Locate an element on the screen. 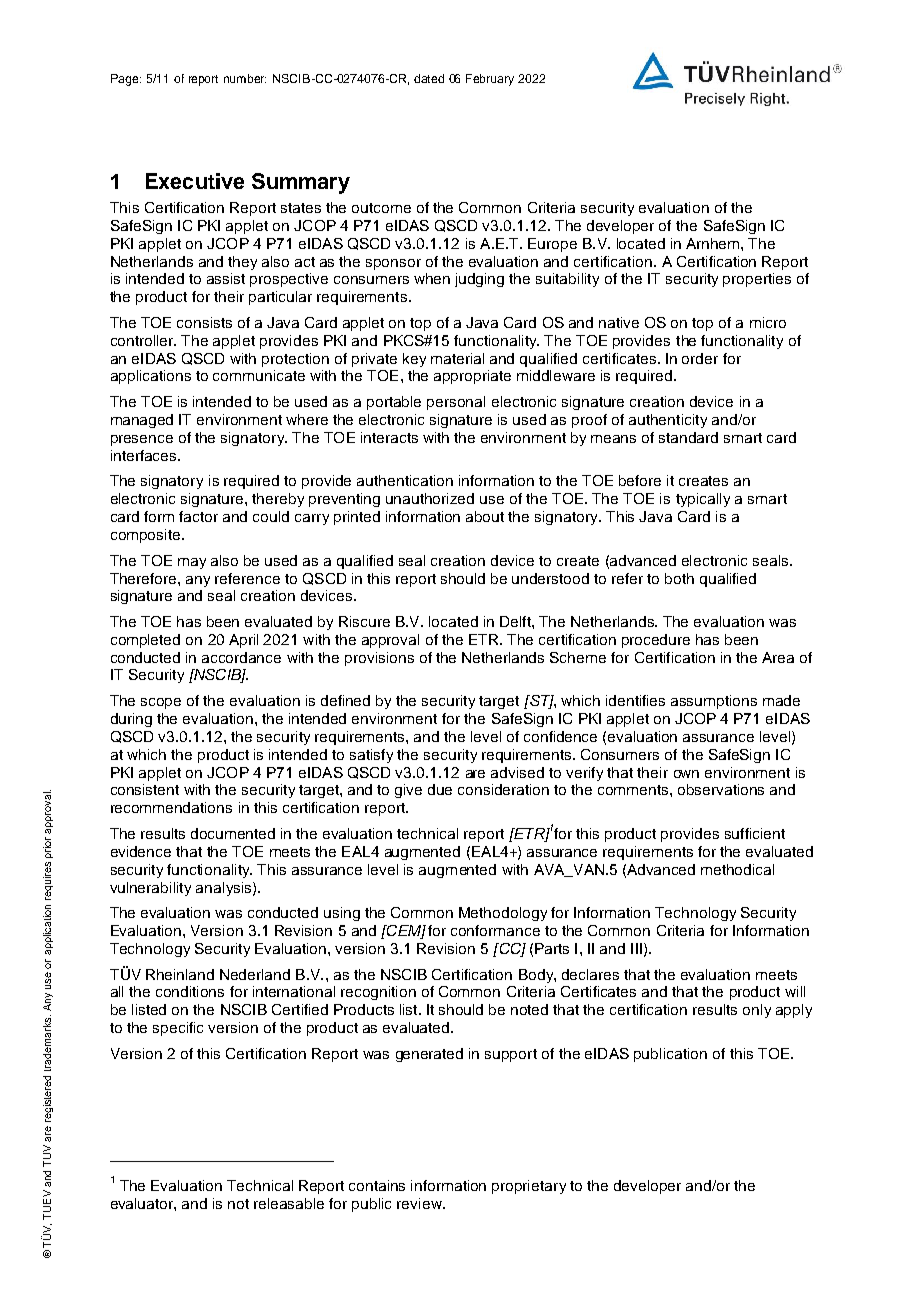 The width and height of the screenshot is (924, 1308). proprietary is located at coordinates (529, 1187).
